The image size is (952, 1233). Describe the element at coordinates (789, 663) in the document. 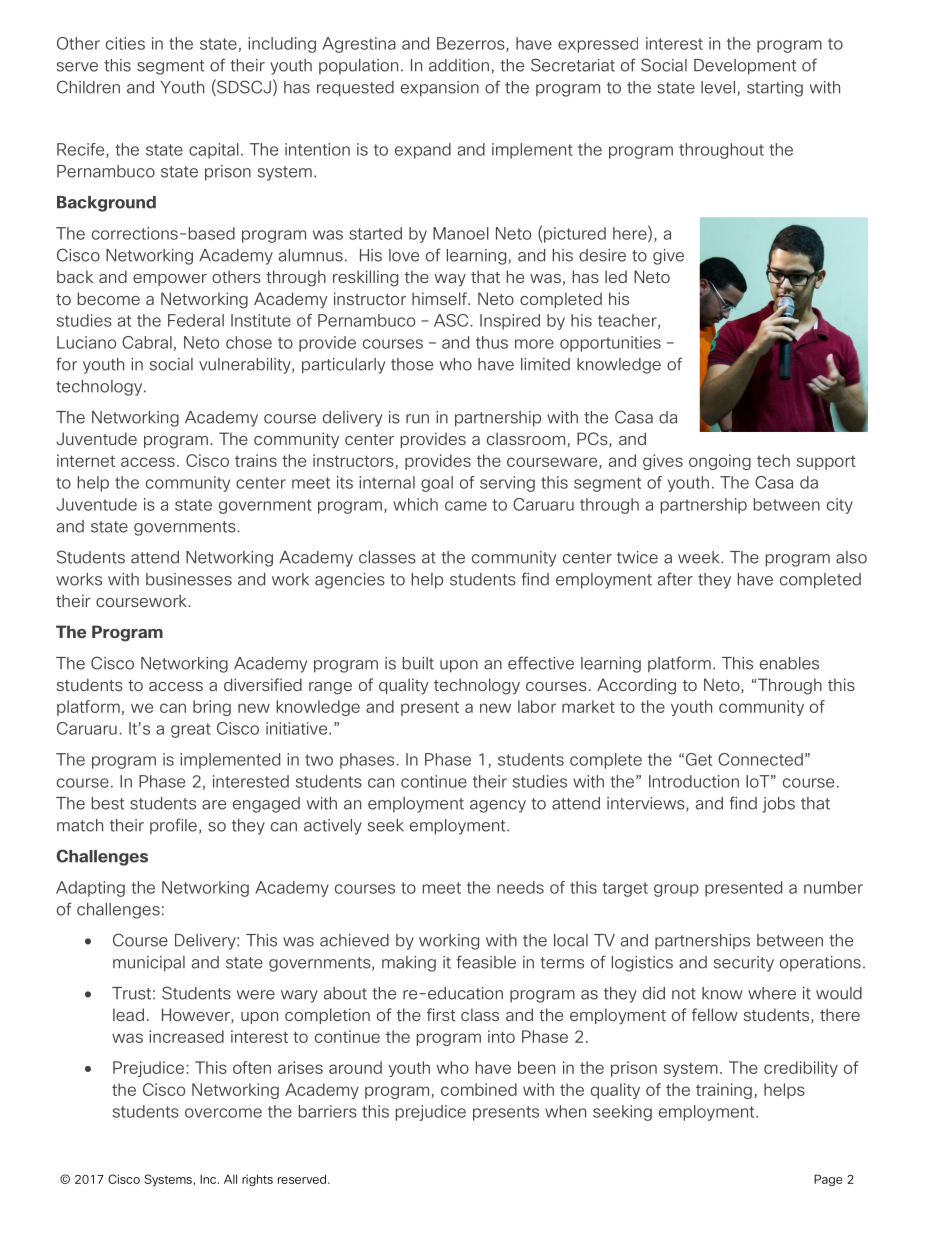

I see `enables` at that location.
